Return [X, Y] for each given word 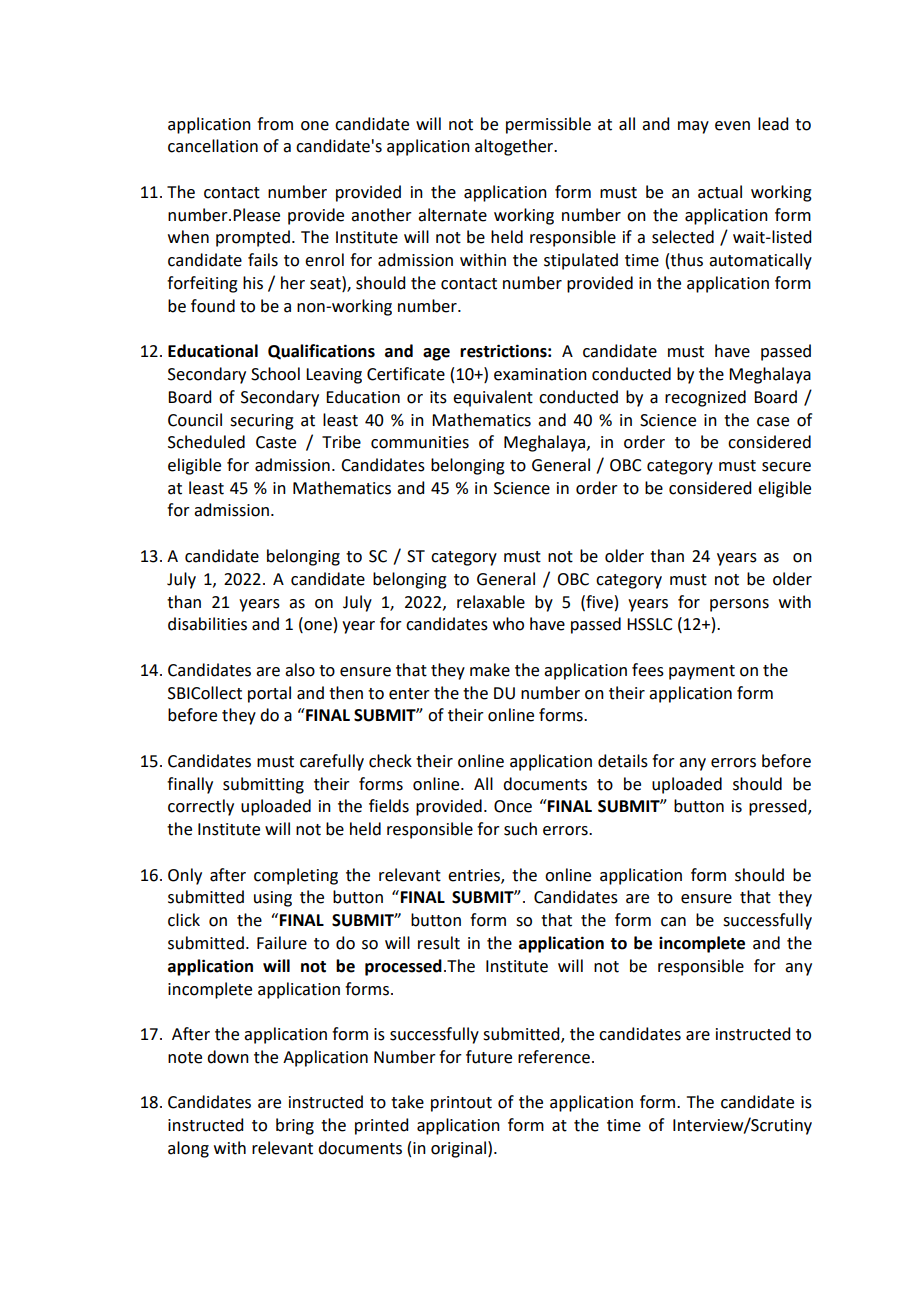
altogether [515, 147]
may [693, 127]
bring [295, 1126]
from [275, 124]
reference [554, 1057]
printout [461, 1104]
